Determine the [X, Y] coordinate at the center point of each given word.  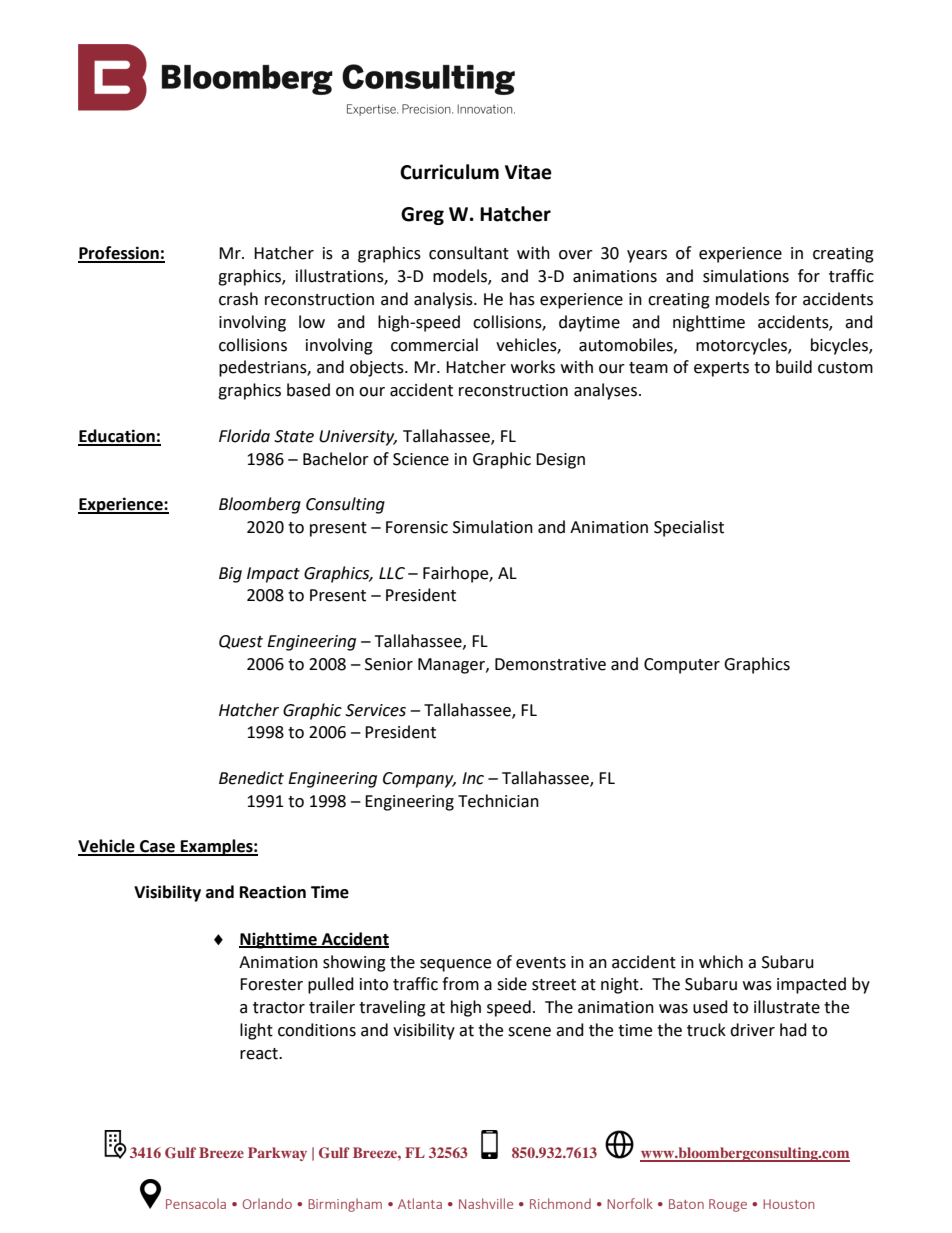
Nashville [486, 1203]
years [647, 256]
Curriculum [449, 172]
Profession [119, 254]
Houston [788, 1204]
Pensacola [196, 1203]
